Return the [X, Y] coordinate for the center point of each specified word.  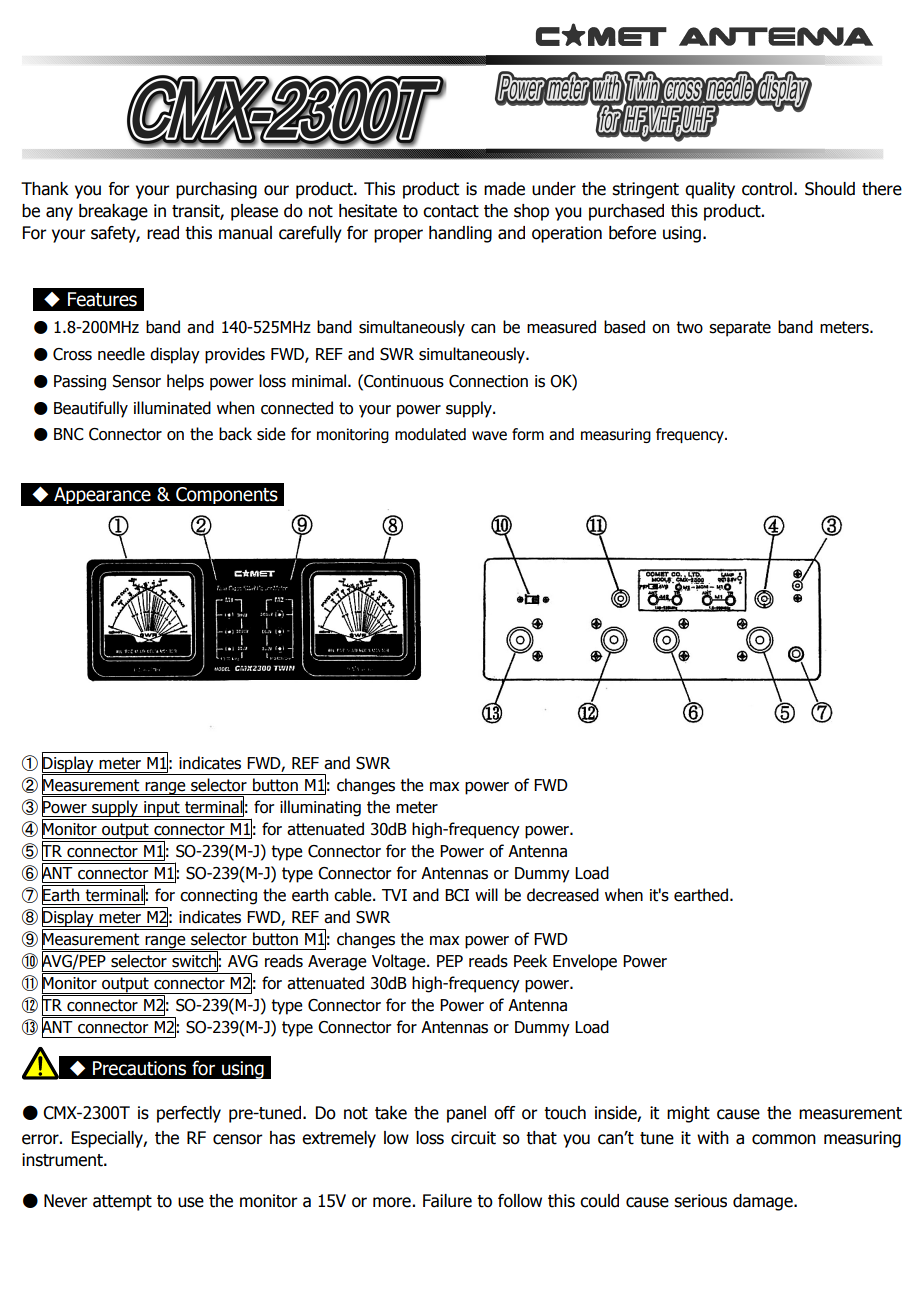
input [162, 809]
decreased [563, 895]
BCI [457, 895]
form [528, 434]
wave [489, 436]
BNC [69, 434]
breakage [113, 212]
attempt [122, 1203]
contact [451, 211]
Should [830, 189]
